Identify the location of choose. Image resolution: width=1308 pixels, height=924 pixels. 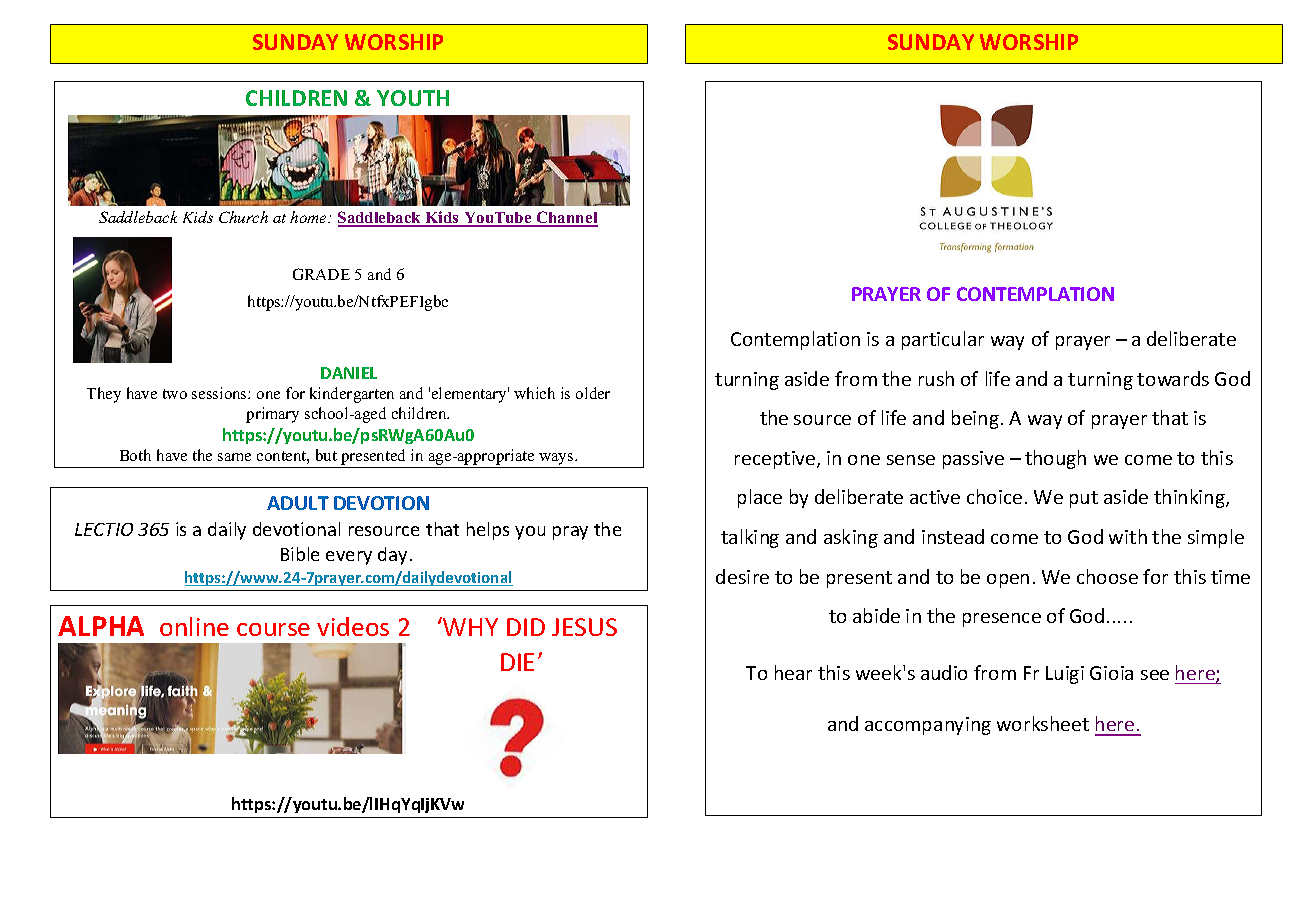
(1107, 576).
